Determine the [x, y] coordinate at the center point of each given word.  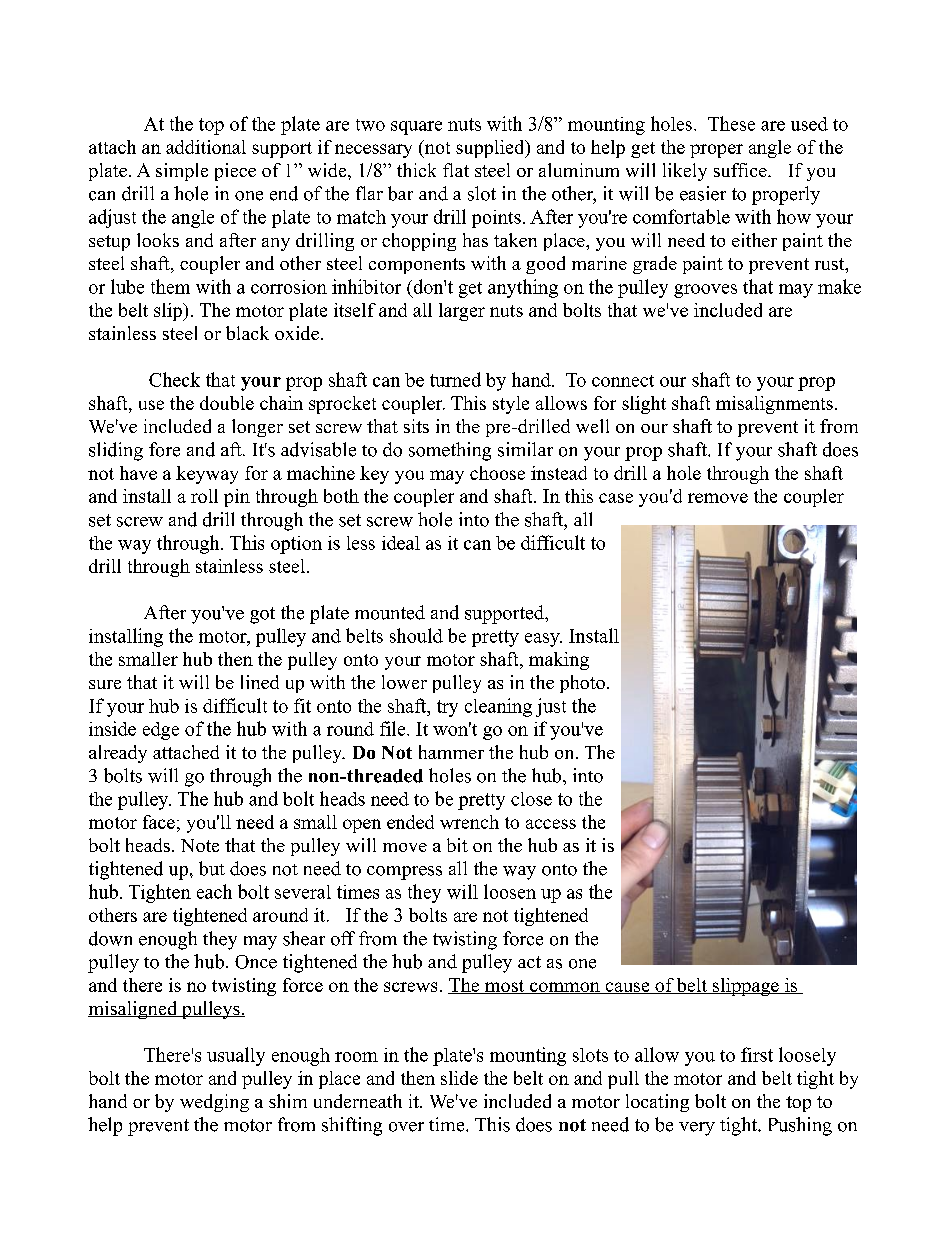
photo [582, 684]
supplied [491, 149]
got [262, 615]
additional [206, 147]
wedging [214, 1103]
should [416, 635]
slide [459, 1078]
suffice [741, 170]
